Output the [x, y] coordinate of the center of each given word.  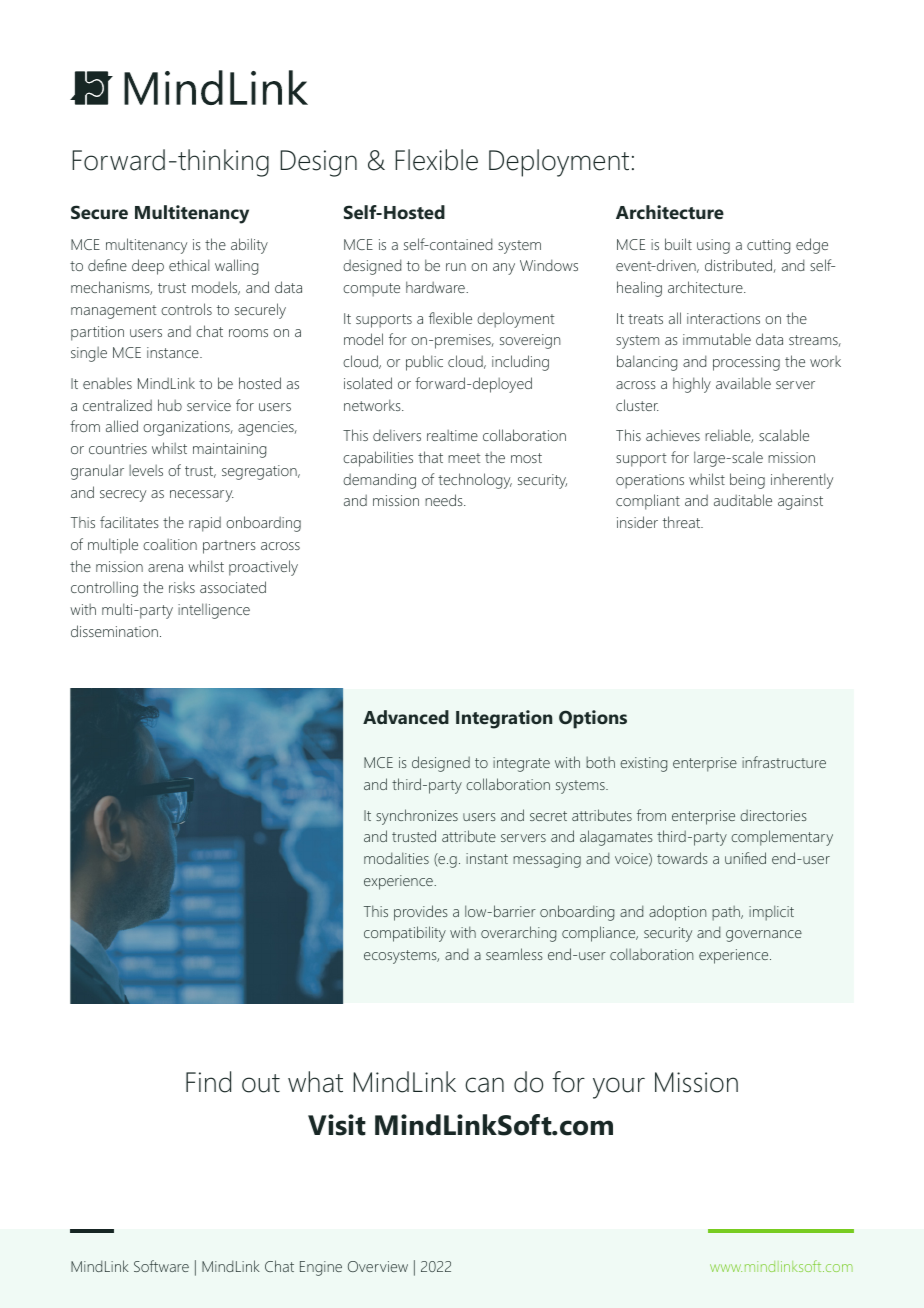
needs [445, 500]
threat [683, 522]
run [456, 267]
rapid [205, 524]
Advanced [406, 717]
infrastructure [784, 762]
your [619, 1088]
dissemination [114, 631]
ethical [189, 265]
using [713, 246]
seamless [514, 954]
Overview [378, 1266]
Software [161, 1266]
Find [208, 1082]
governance [764, 936]
